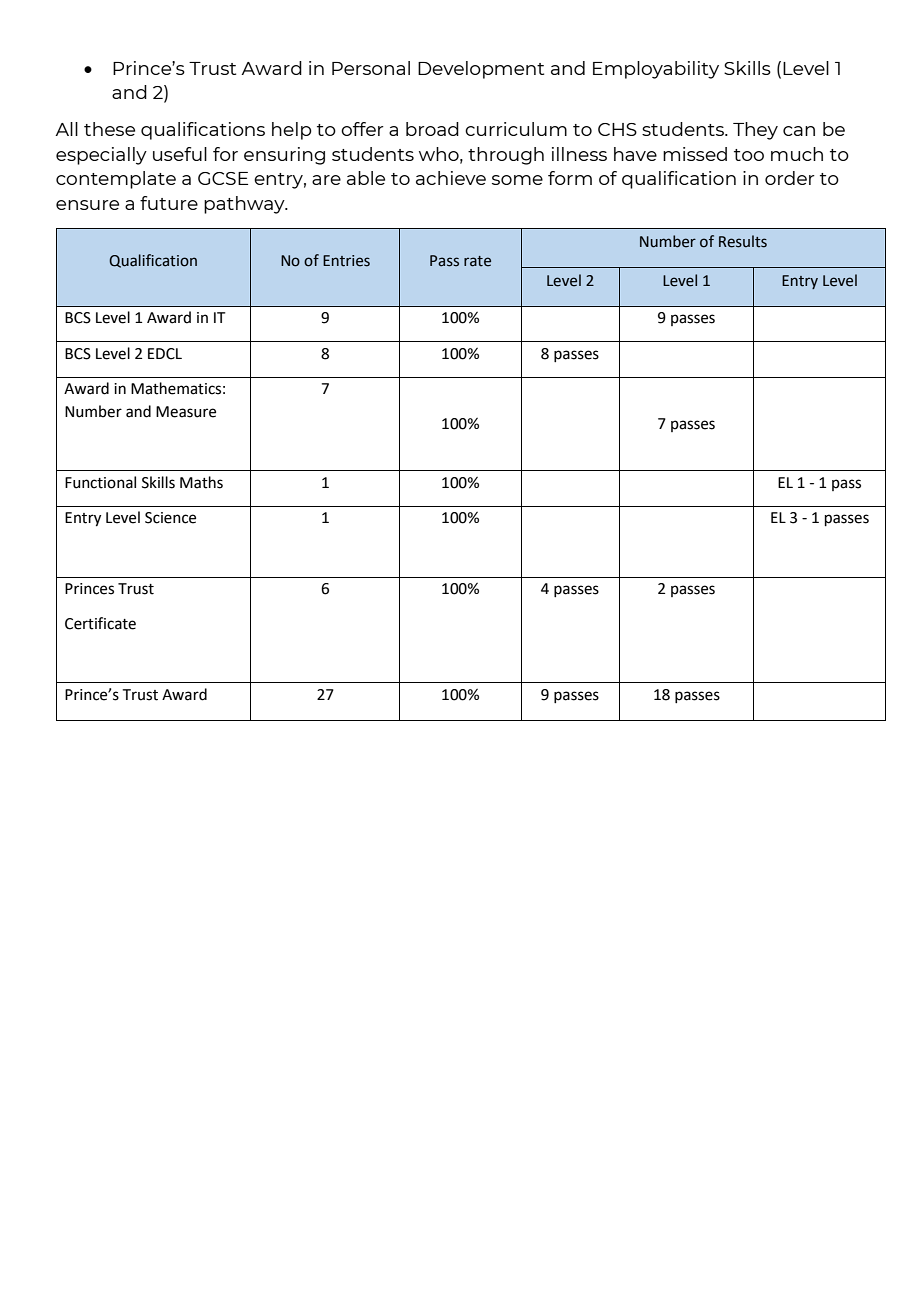 The width and height of the page is (924, 1308). Describe the element at coordinates (656, 70) in the page. I see `Employability` at that location.
